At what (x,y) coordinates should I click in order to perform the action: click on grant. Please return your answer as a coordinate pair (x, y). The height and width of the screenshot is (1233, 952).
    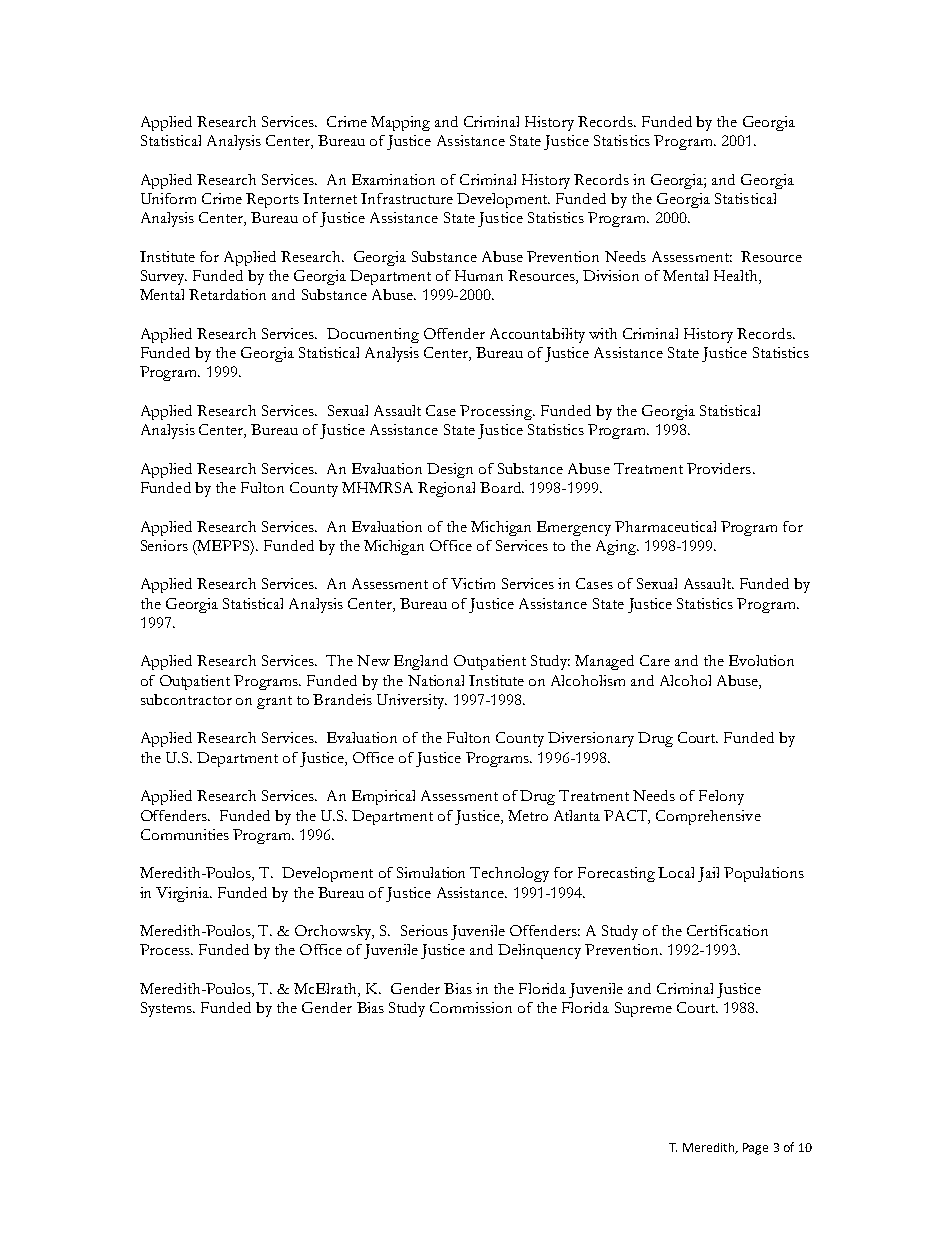
    Looking at the image, I should click on (274, 702).
